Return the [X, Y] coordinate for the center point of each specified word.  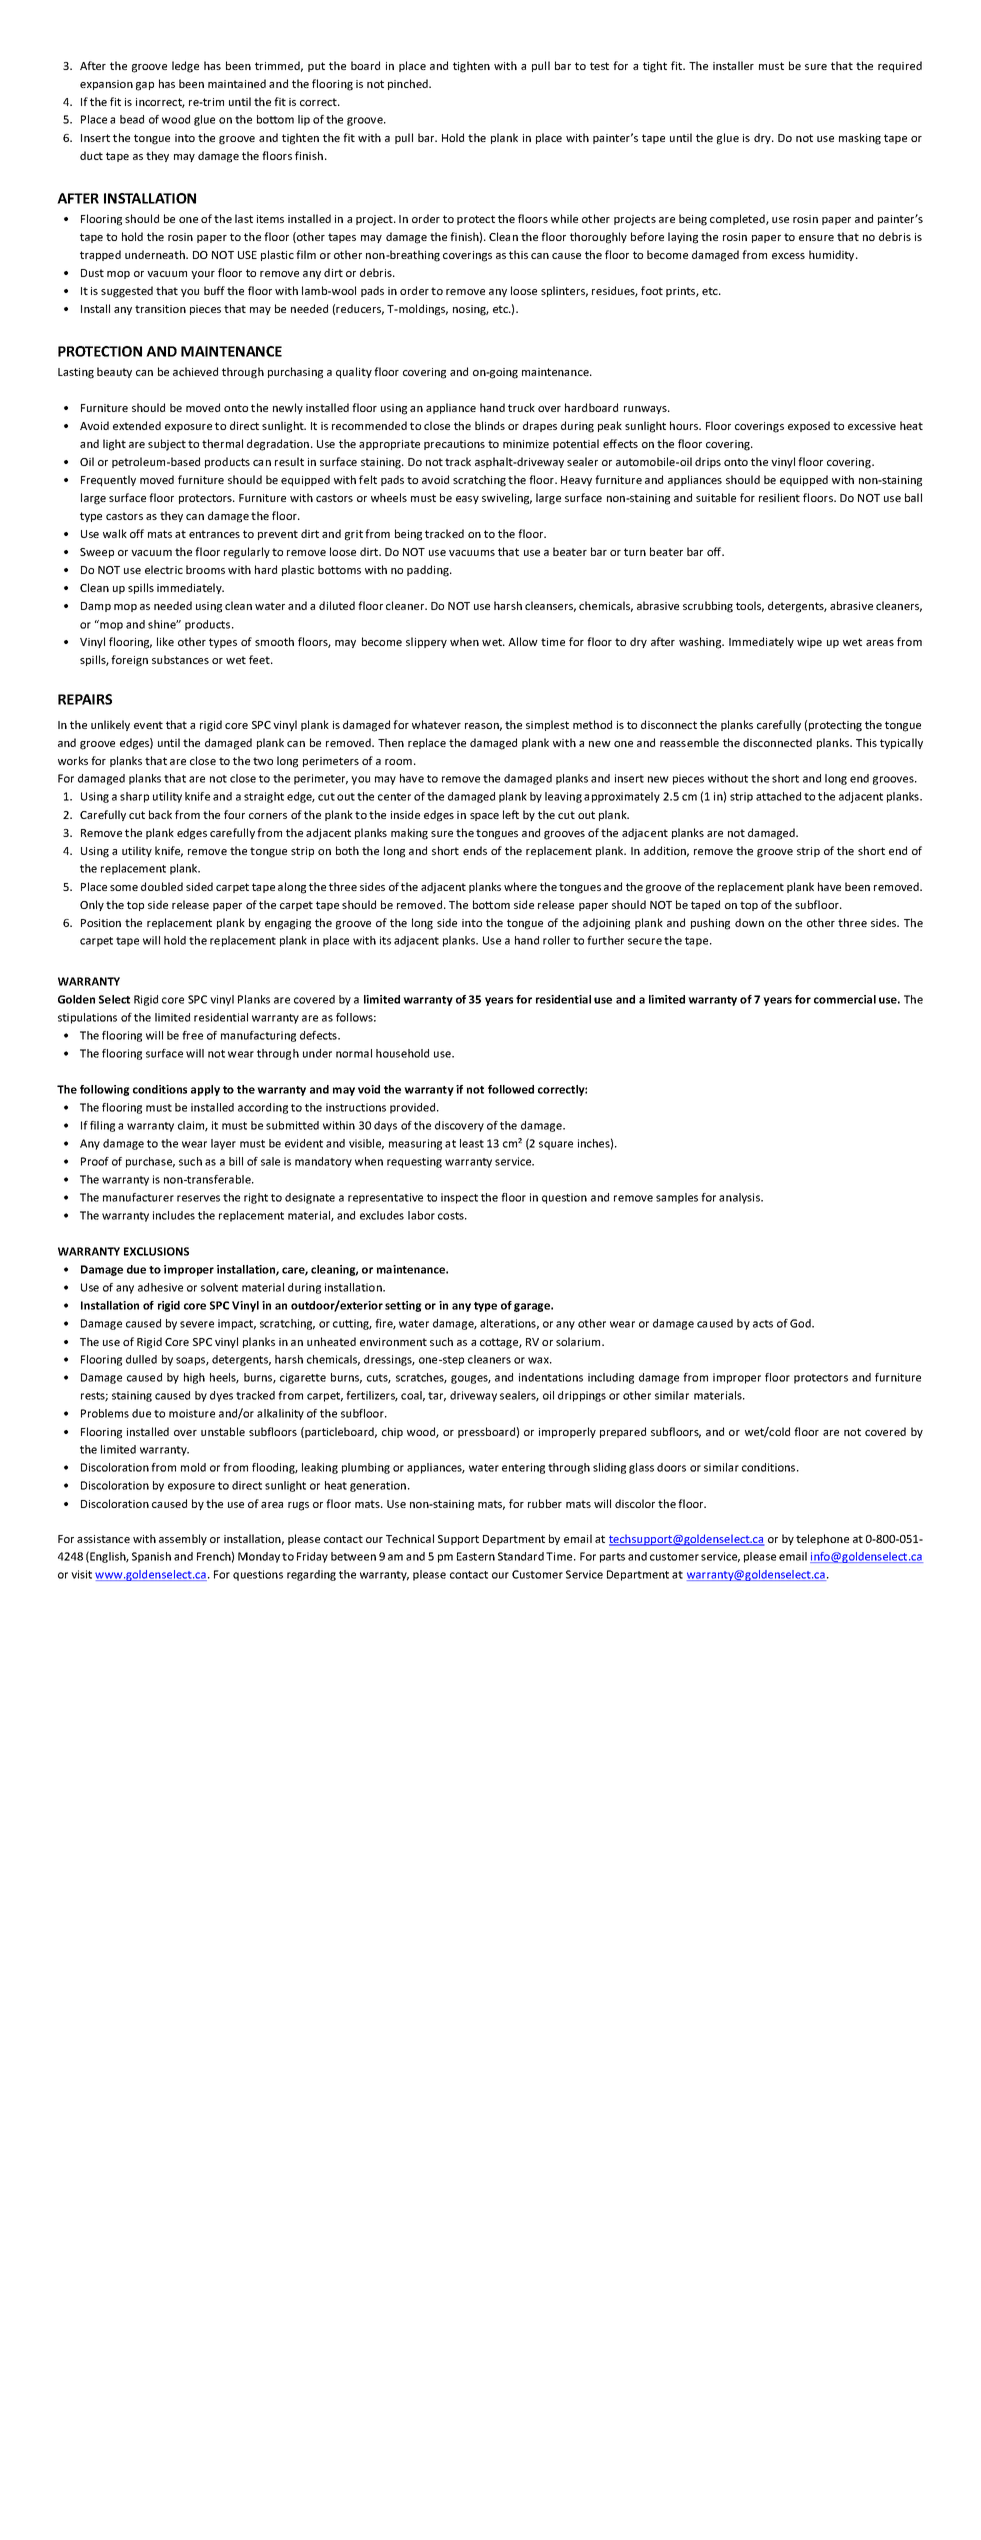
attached [778, 796]
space [484, 817]
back [160, 814]
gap [145, 86]
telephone [822, 1539]
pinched [409, 84]
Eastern [476, 1556]
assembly [183, 1539]
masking [860, 139]
